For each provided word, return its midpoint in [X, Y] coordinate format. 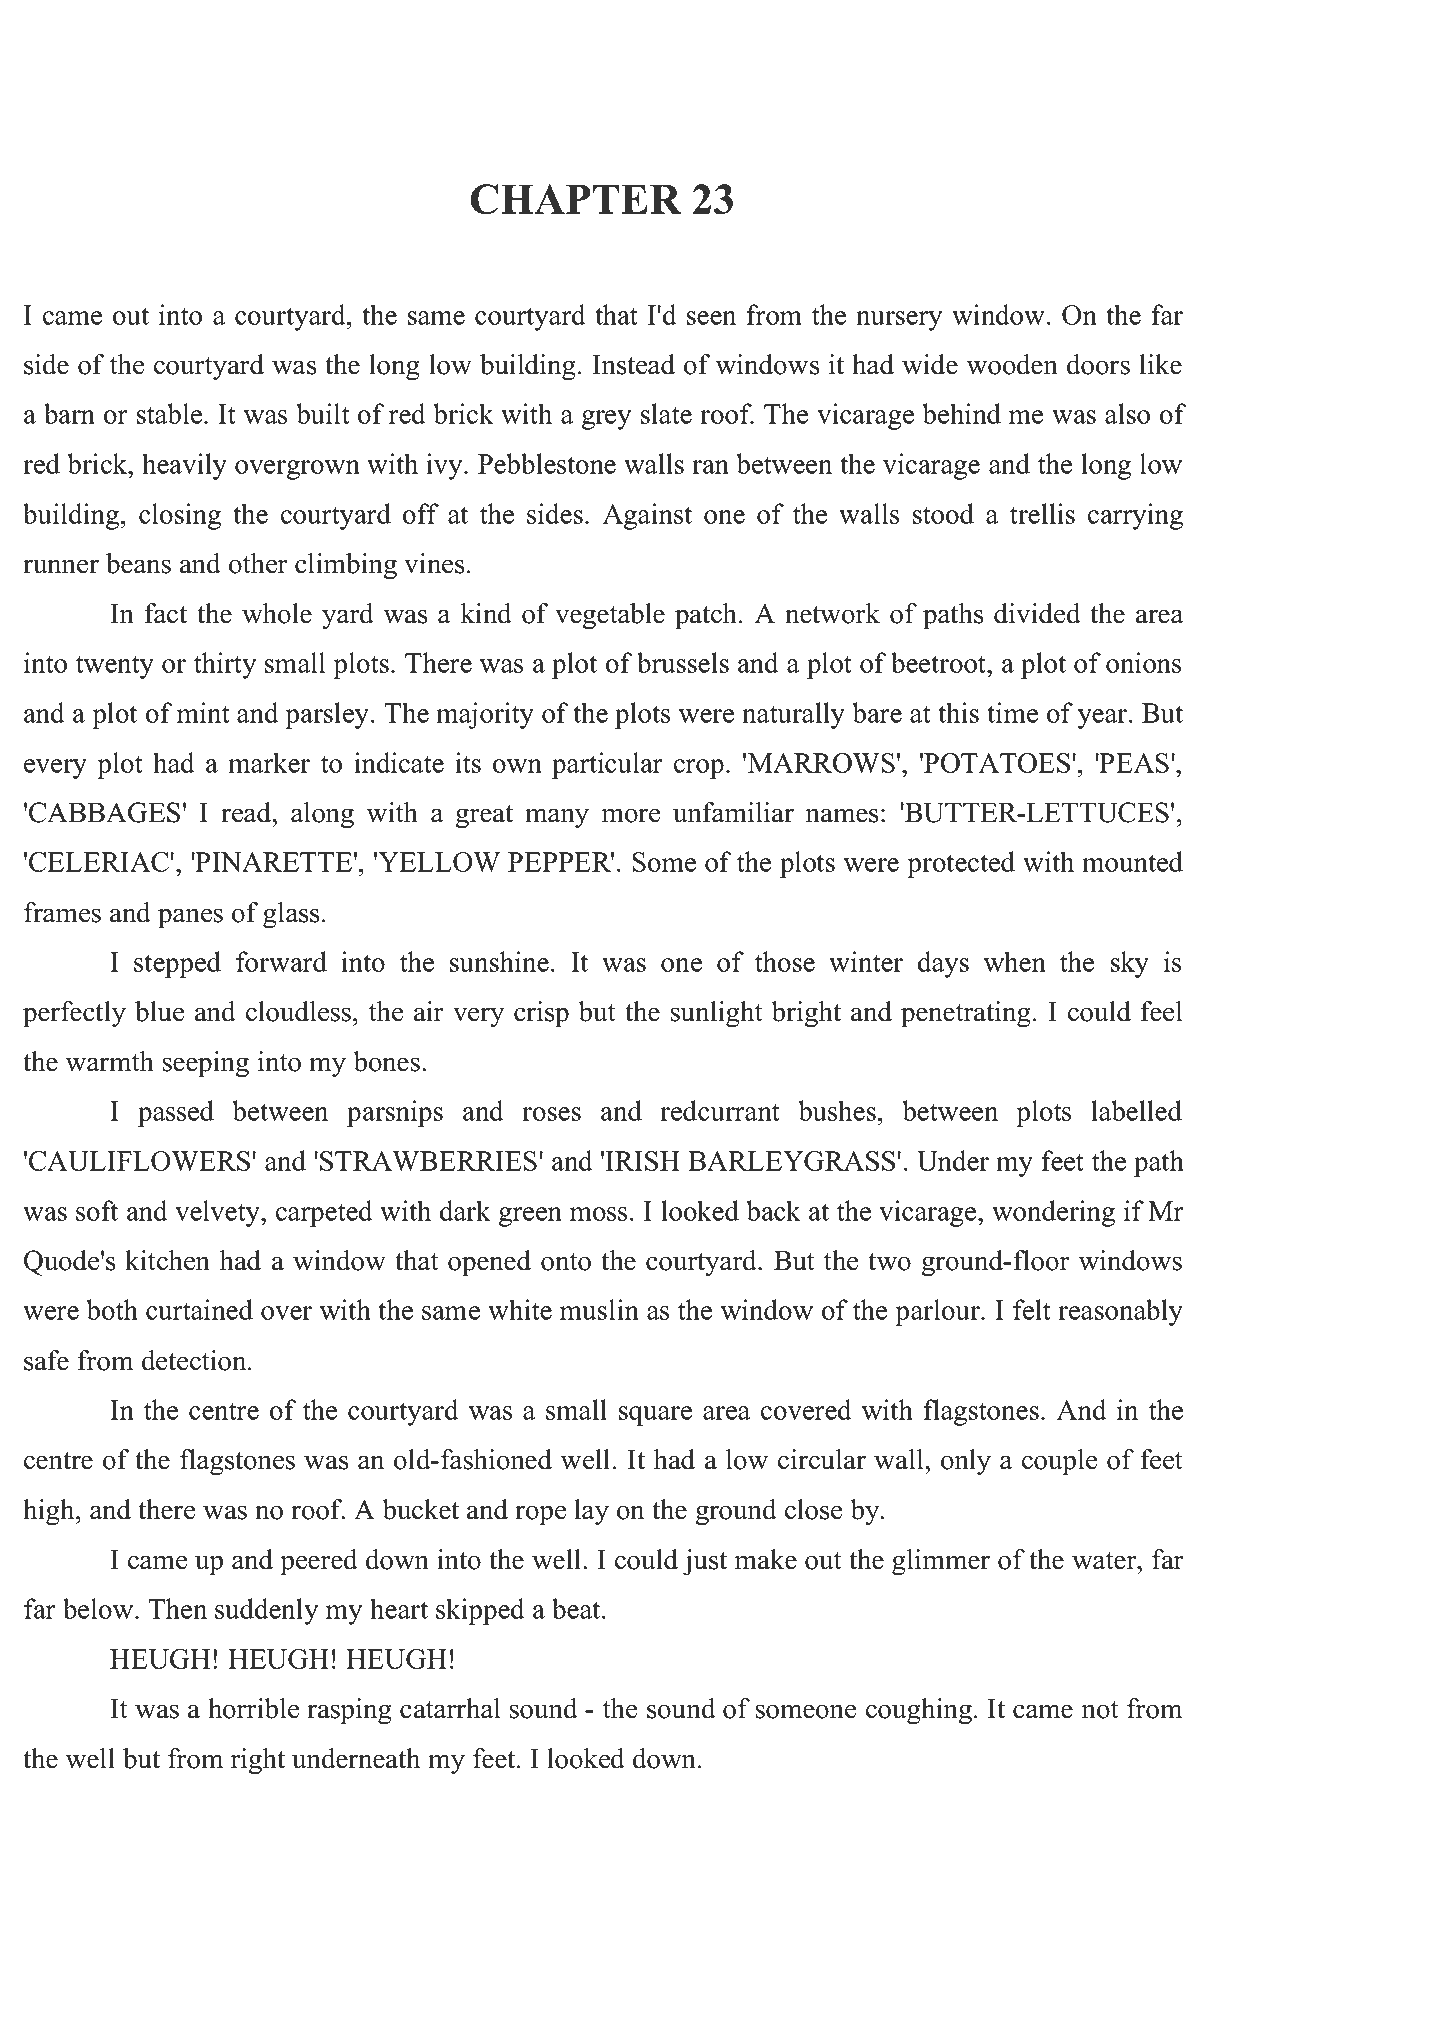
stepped [177, 964]
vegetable [610, 616]
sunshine [499, 961]
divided [1037, 613]
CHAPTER [575, 199]
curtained [199, 1309]
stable [171, 413]
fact [165, 613]
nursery [899, 321]
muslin [599, 1309]
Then [178, 1608]
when [1015, 961]
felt [1032, 1309]
